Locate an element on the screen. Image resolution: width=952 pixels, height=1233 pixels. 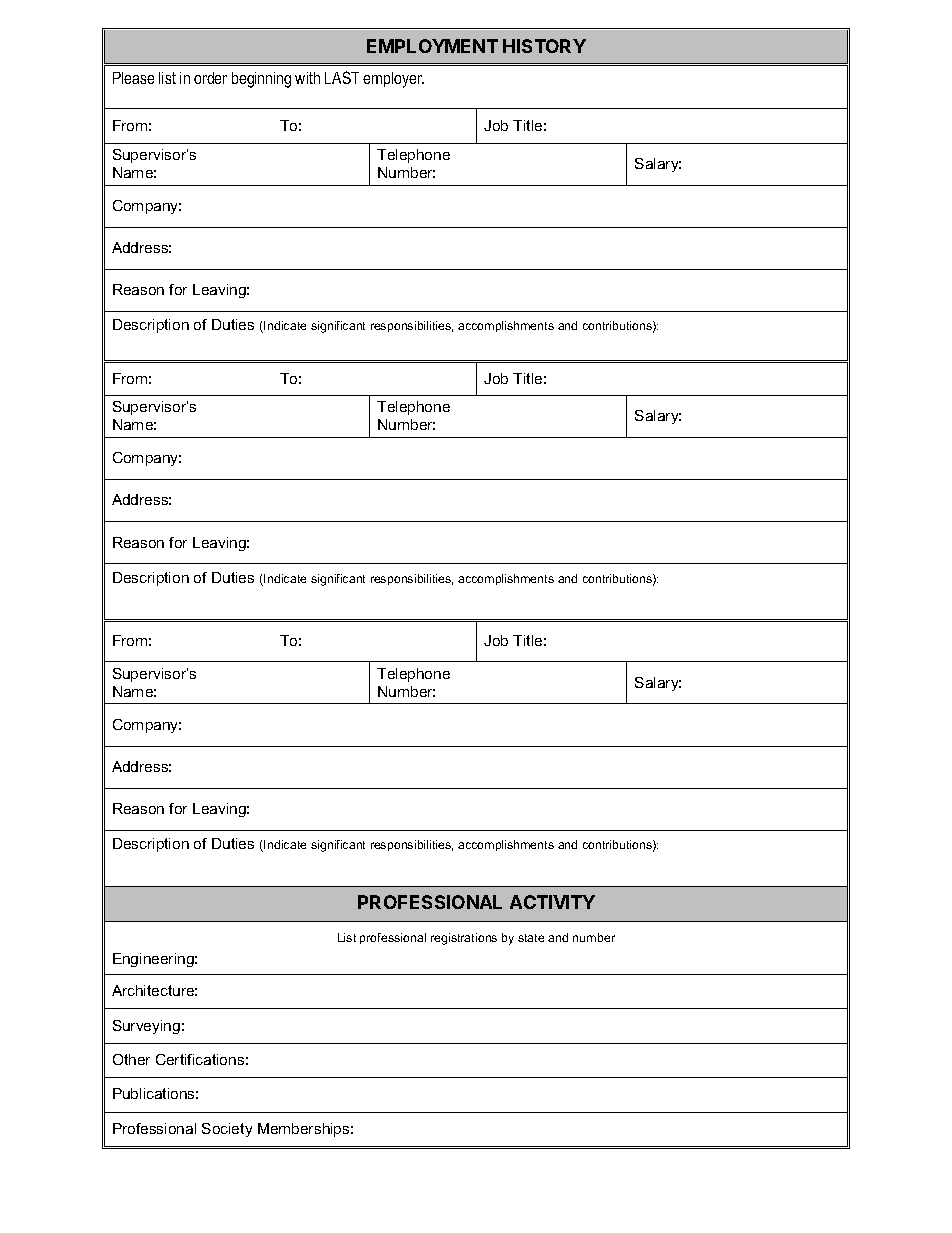
HISTORY is located at coordinates (544, 46).
